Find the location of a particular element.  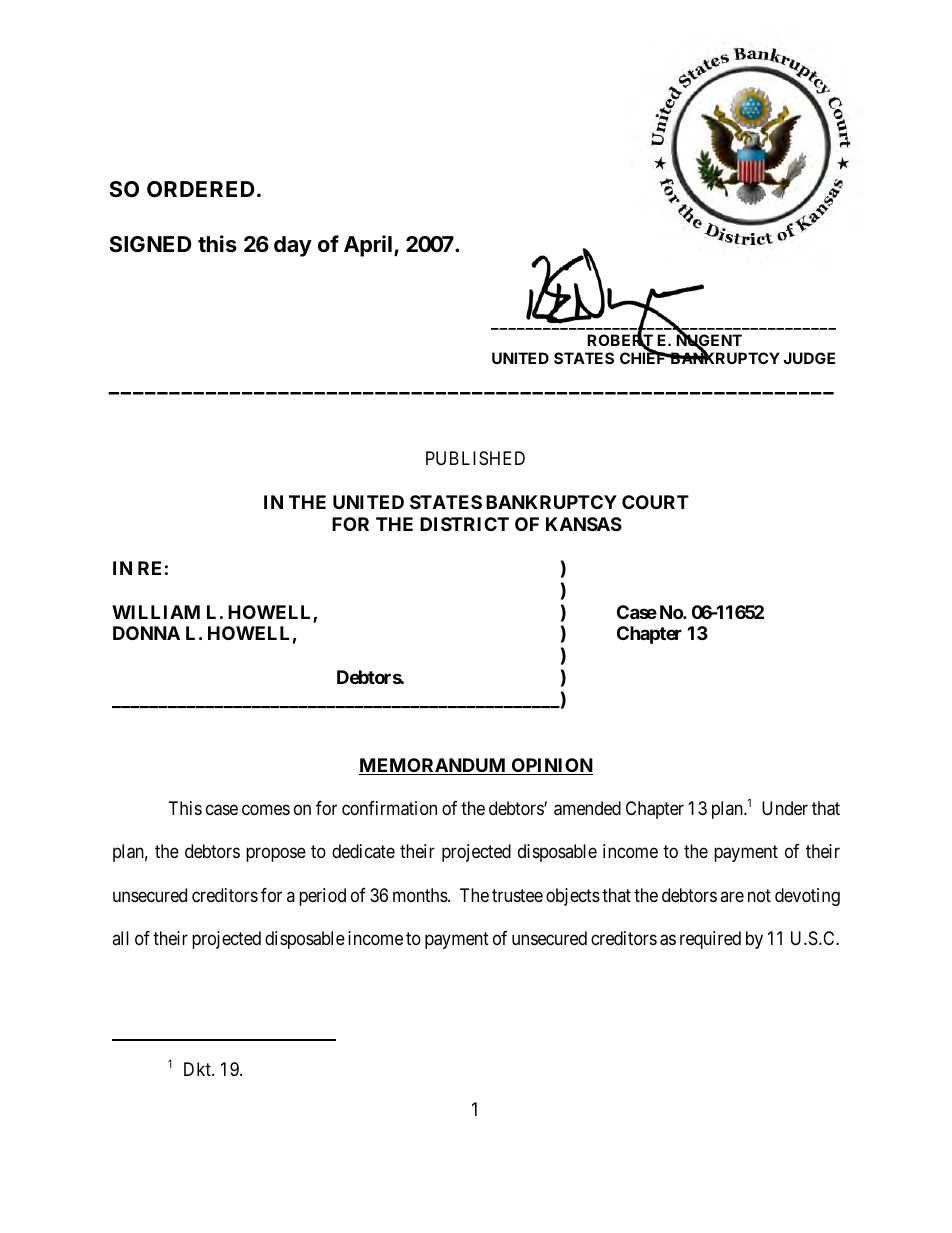

ORDERED is located at coordinates (200, 189).
